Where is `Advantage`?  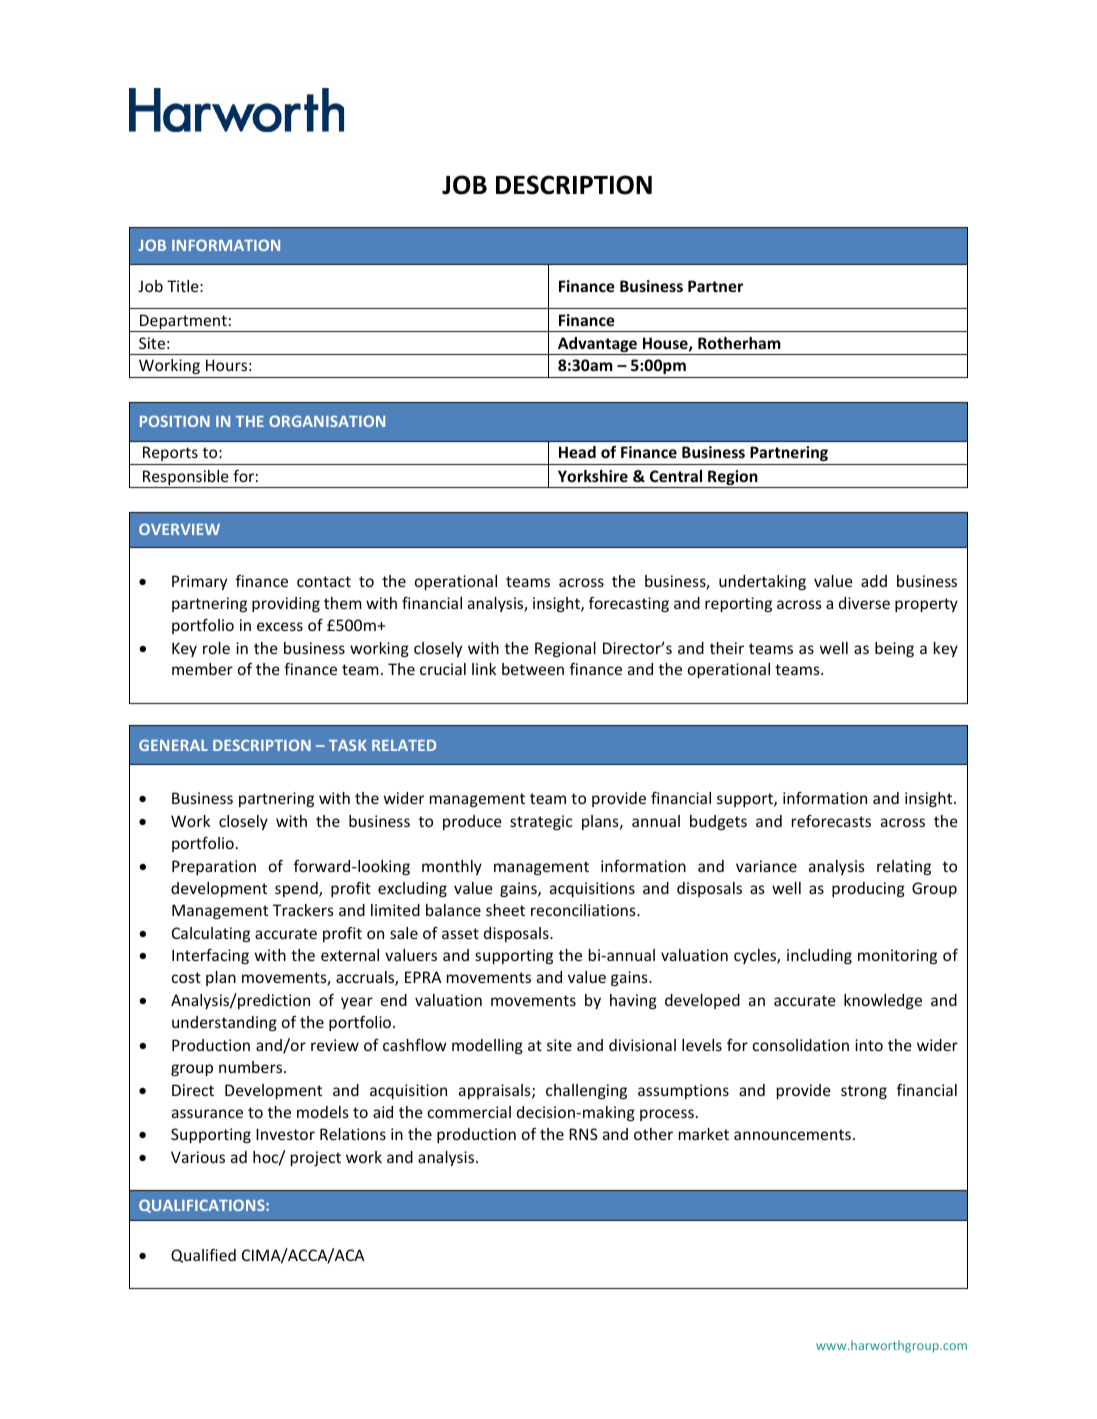
Advantage is located at coordinates (597, 346).
